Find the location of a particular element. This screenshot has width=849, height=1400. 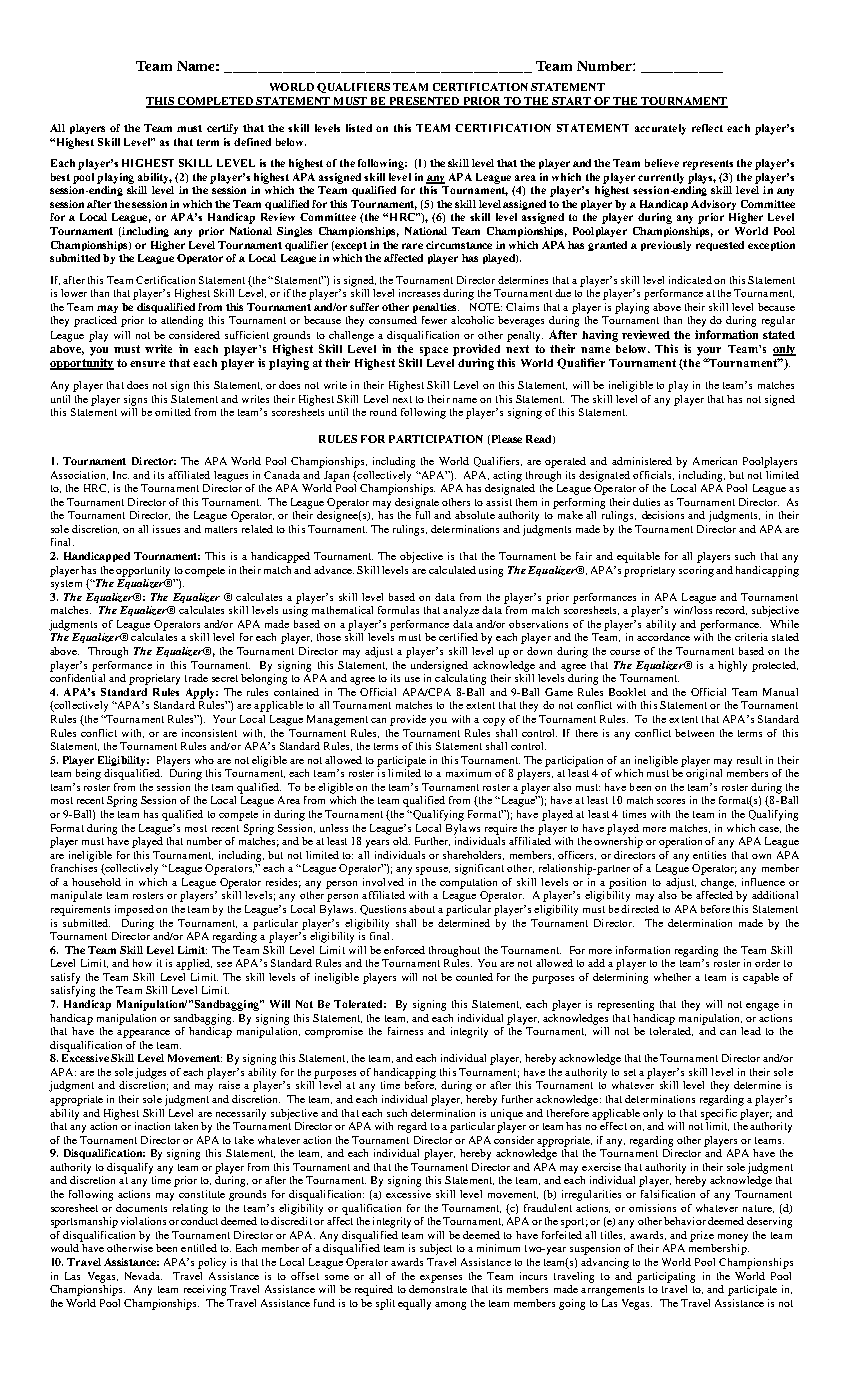

full is located at coordinates (423, 515).
